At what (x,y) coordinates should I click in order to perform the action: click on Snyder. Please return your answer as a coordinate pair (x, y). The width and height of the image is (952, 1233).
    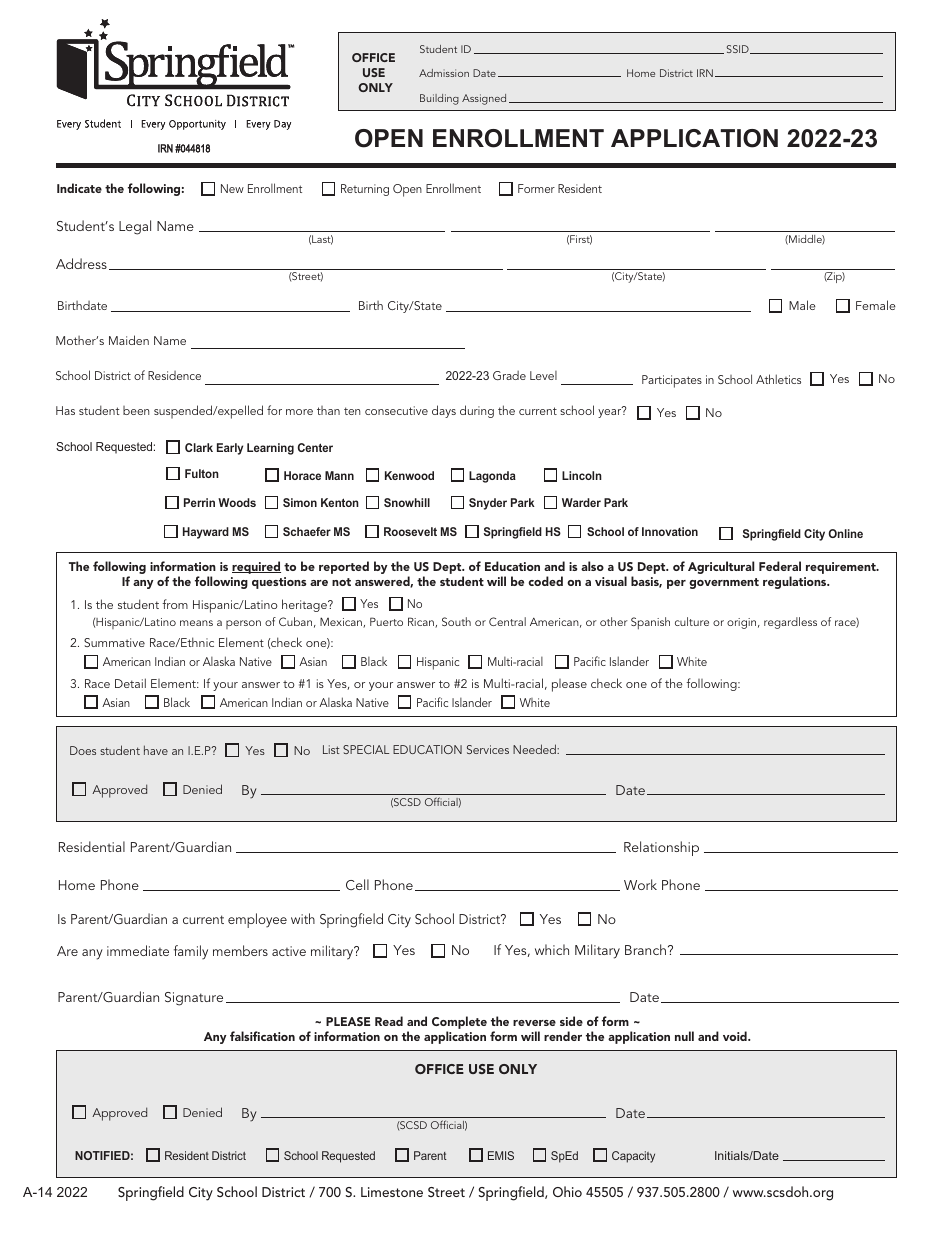
    Looking at the image, I should click on (488, 504).
